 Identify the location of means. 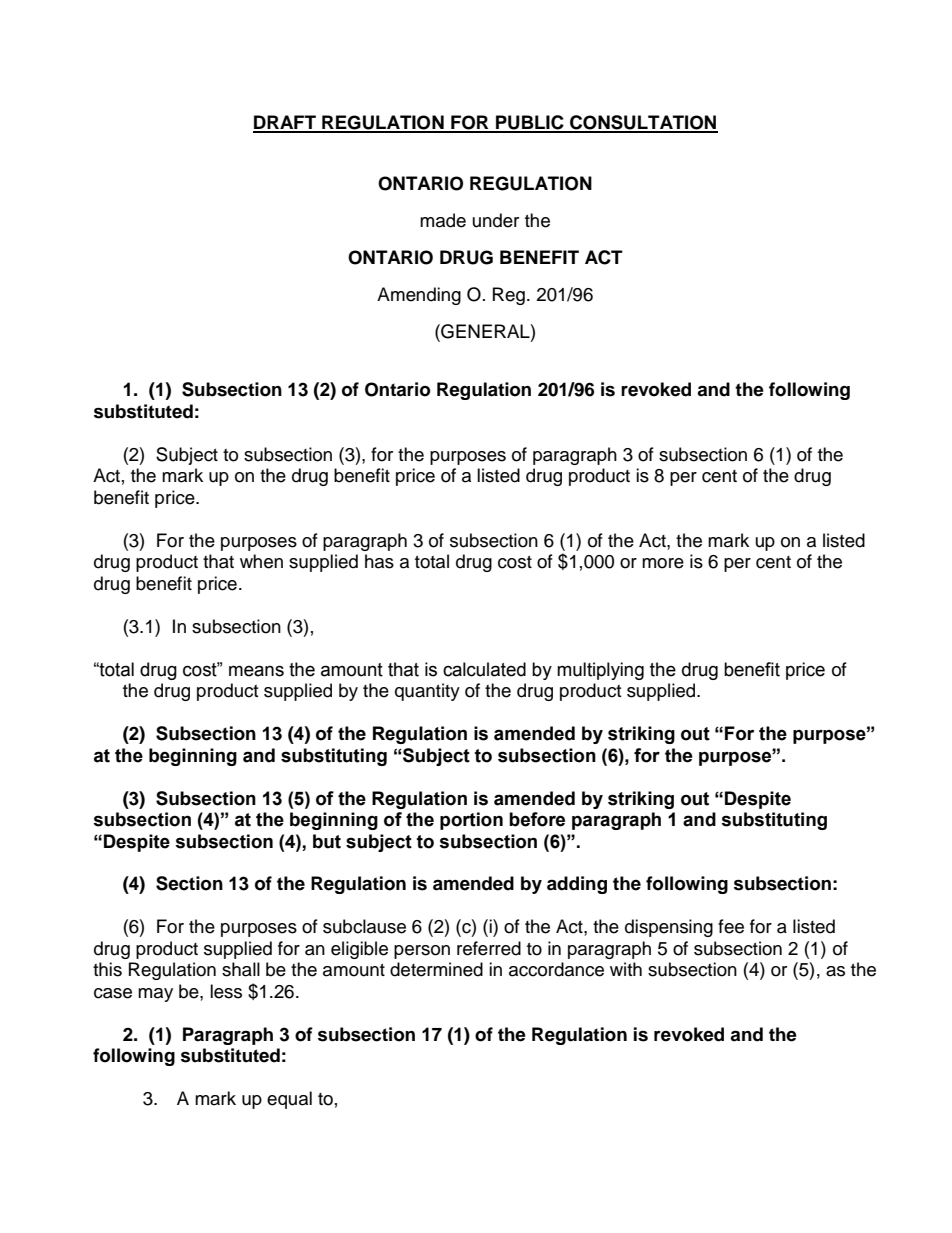
(256, 671).
